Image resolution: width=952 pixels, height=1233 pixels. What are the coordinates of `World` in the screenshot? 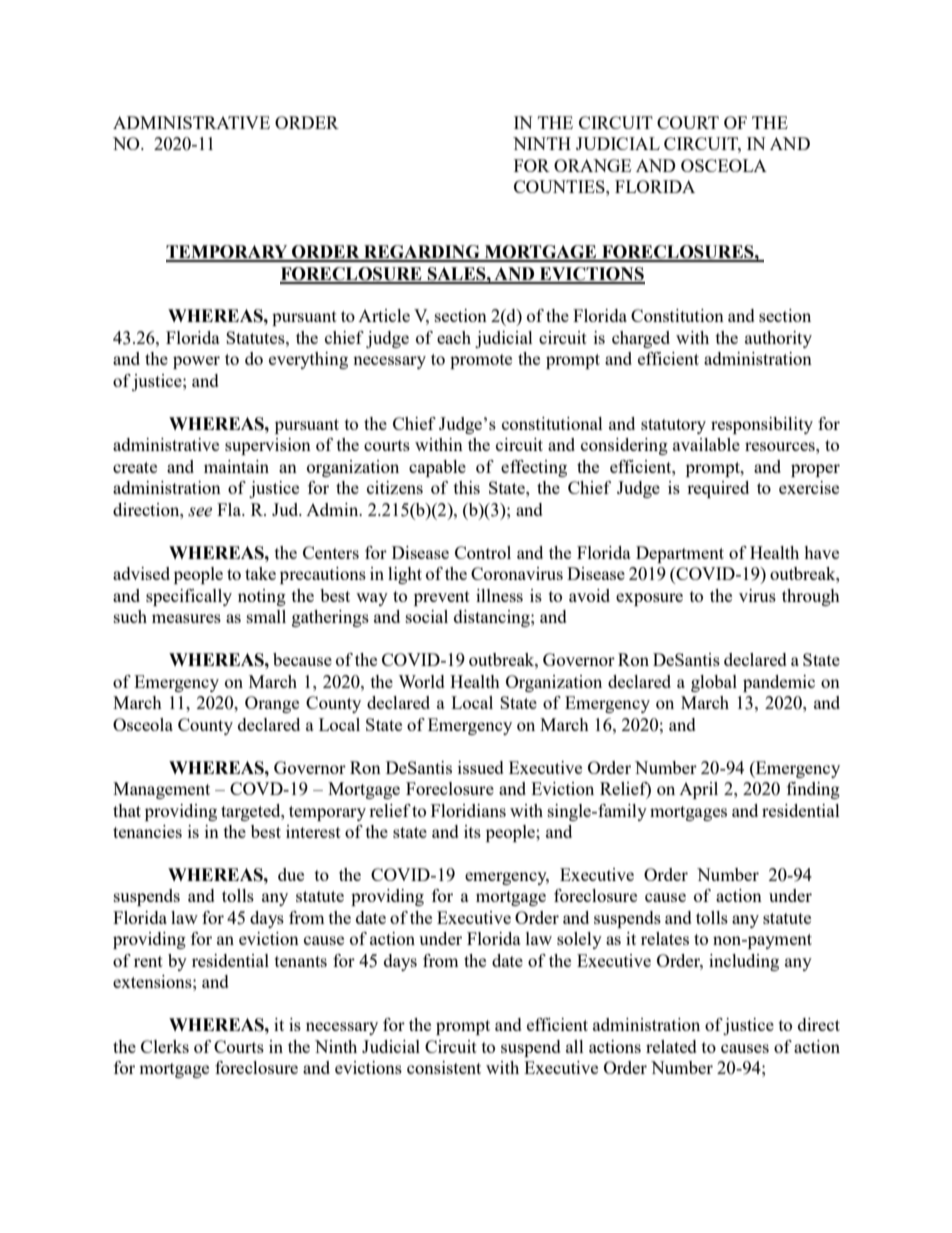 It's located at (421, 681).
